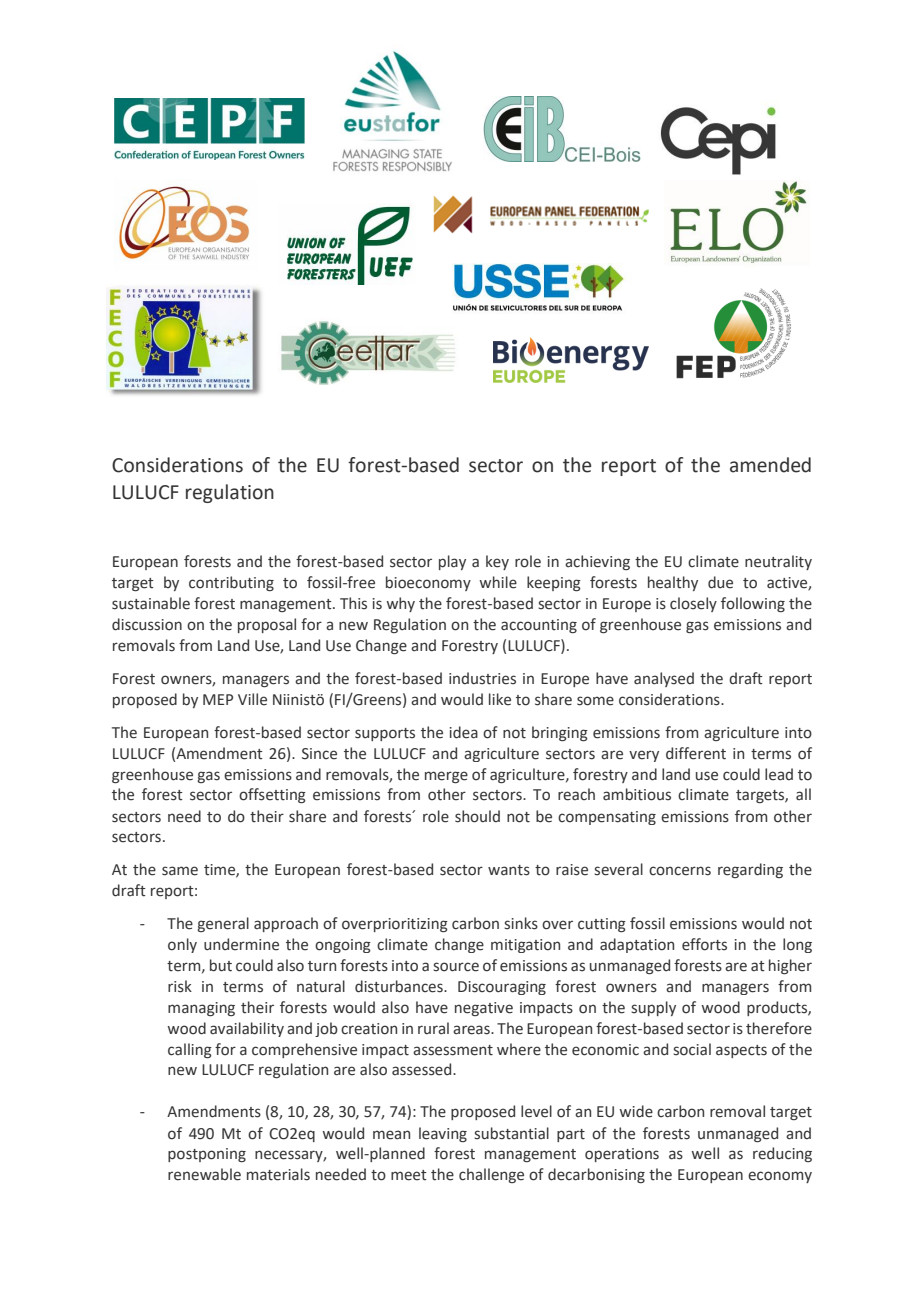 This screenshot has width=924, height=1308. Describe the element at coordinates (464, 732) in the screenshot. I see `idea` at that location.
